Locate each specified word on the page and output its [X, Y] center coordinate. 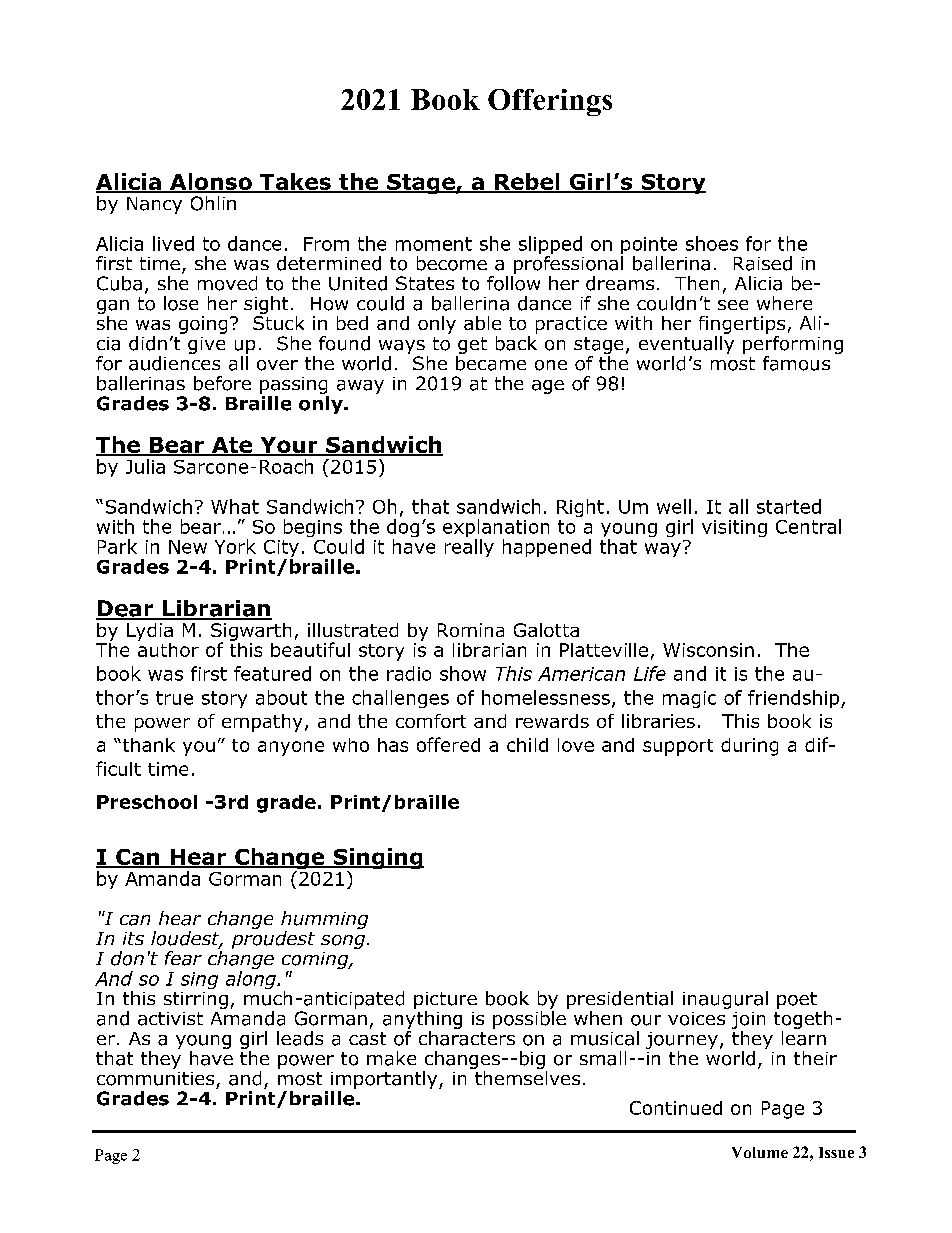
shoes [712, 243]
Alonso [211, 182]
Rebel [527, 182]
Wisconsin [708, 650]
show [463, 673]
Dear [126, 609]
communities [155, 1079]
